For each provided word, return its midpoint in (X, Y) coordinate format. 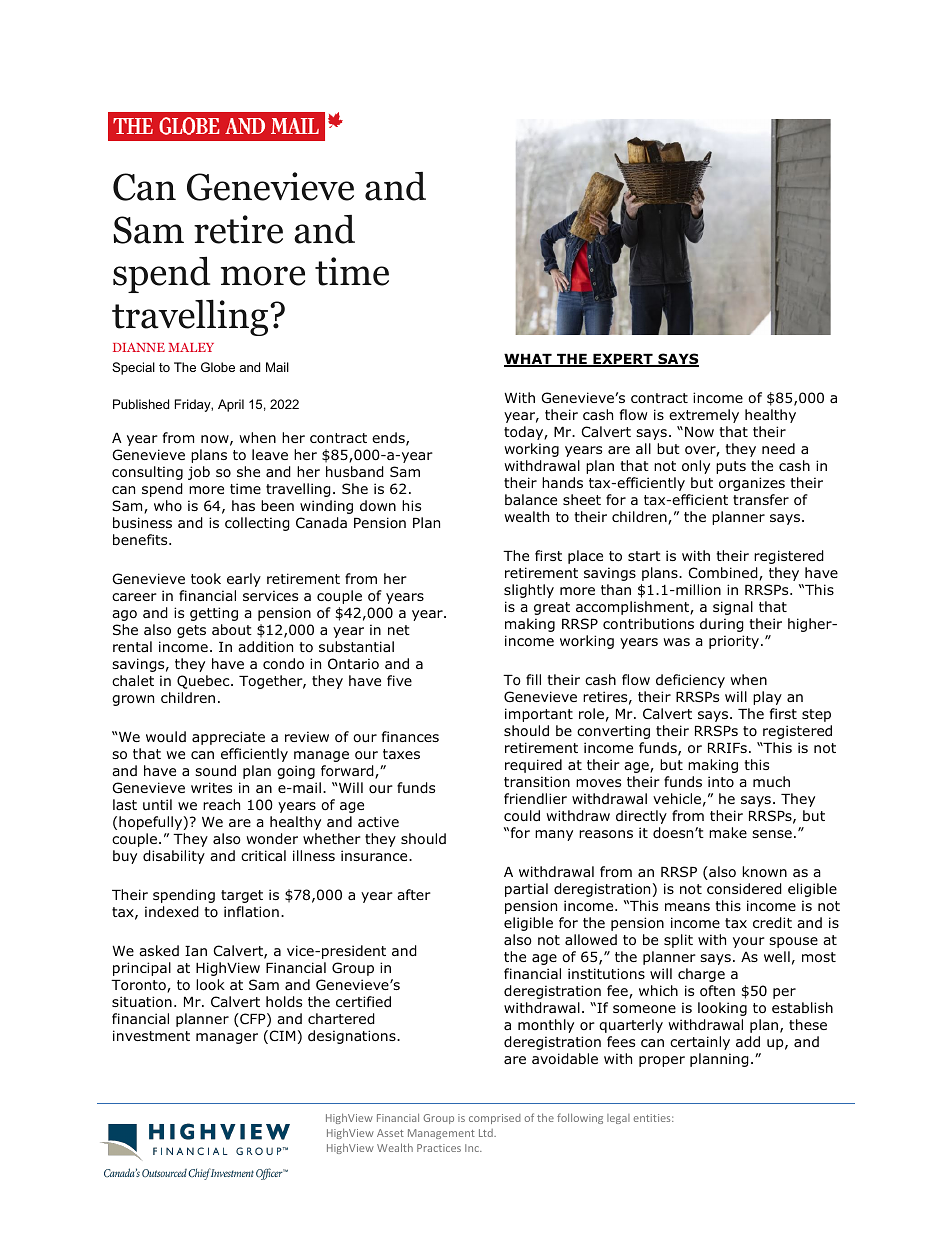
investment (151, 1035)
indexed (172, 912)
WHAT (529, 360)
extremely (704, 416)
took (206, 579)
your (749, 942)
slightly (529, 591)
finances (410, 736)
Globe (218, 367)
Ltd (487, 1133)
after (414, 894)
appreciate (228, 738)
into (721, 781)
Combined (724, 574)
